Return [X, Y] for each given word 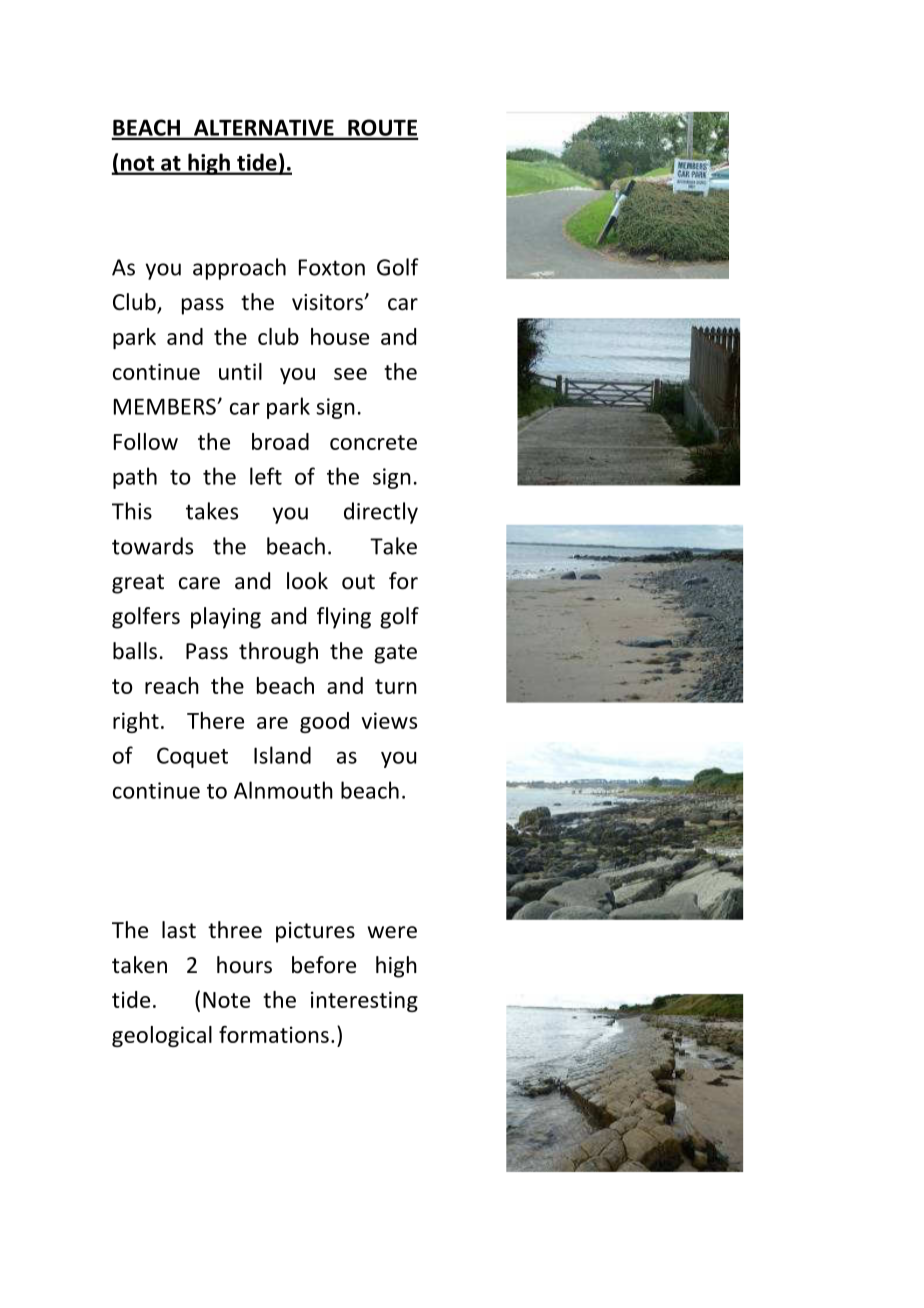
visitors [328, 302]
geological [162, 1036]
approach [239, 269]
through [278, 653]
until [240, 371]
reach [172, 685]
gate [395, 654]
